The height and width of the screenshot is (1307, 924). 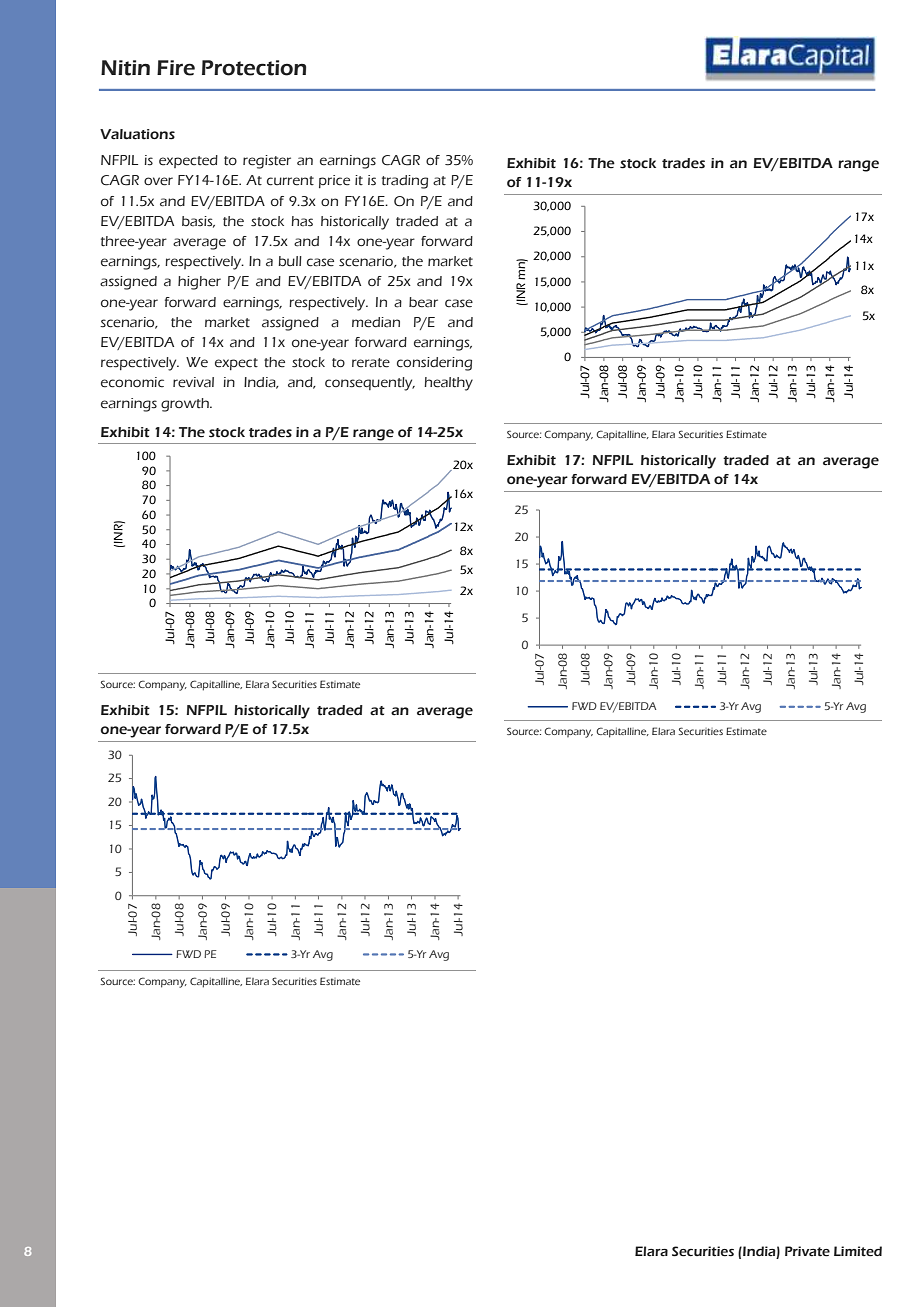 I want to click on bull, so click(x=290, y=261).
